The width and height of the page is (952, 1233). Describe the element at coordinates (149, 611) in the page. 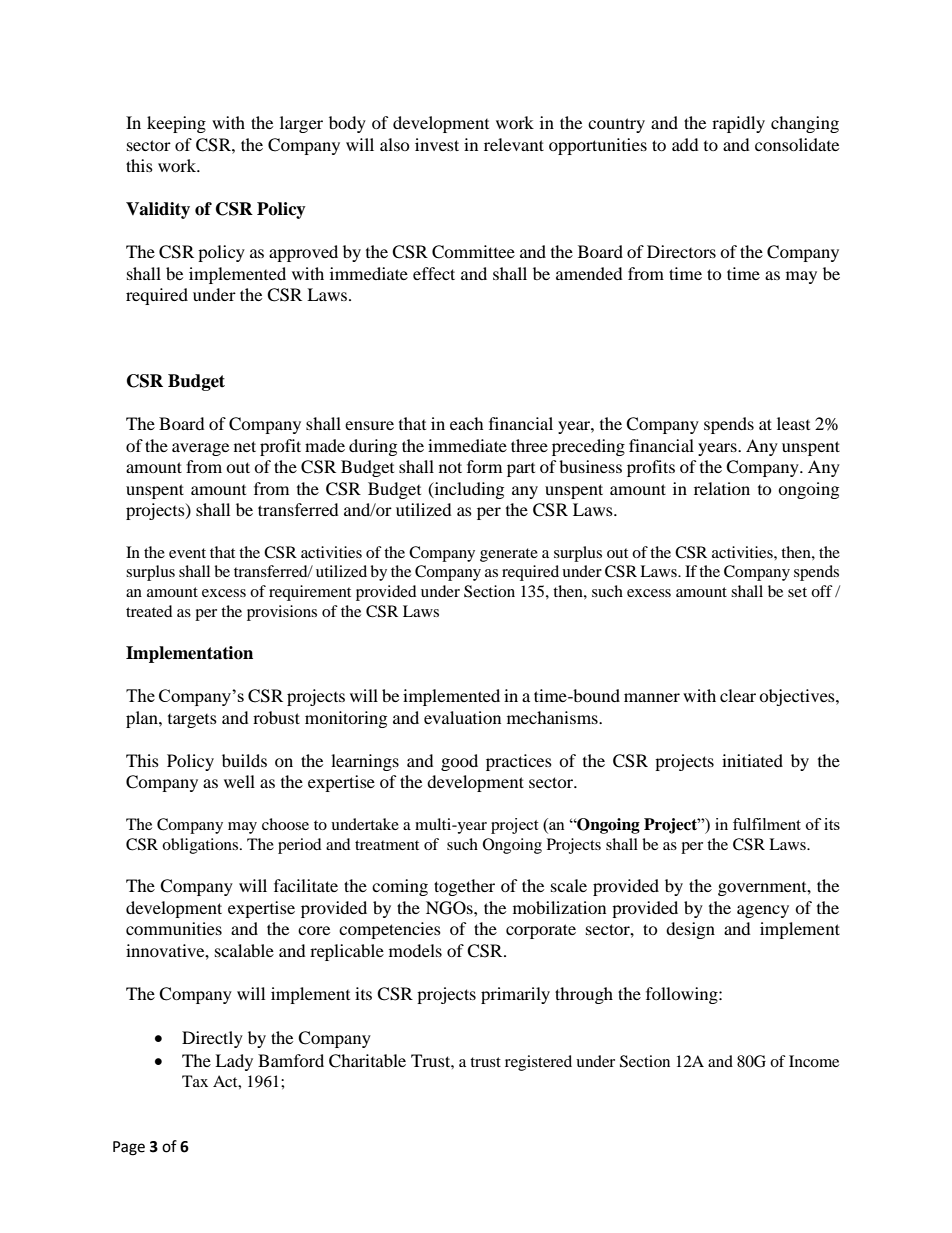

I see `treated` at that location.
